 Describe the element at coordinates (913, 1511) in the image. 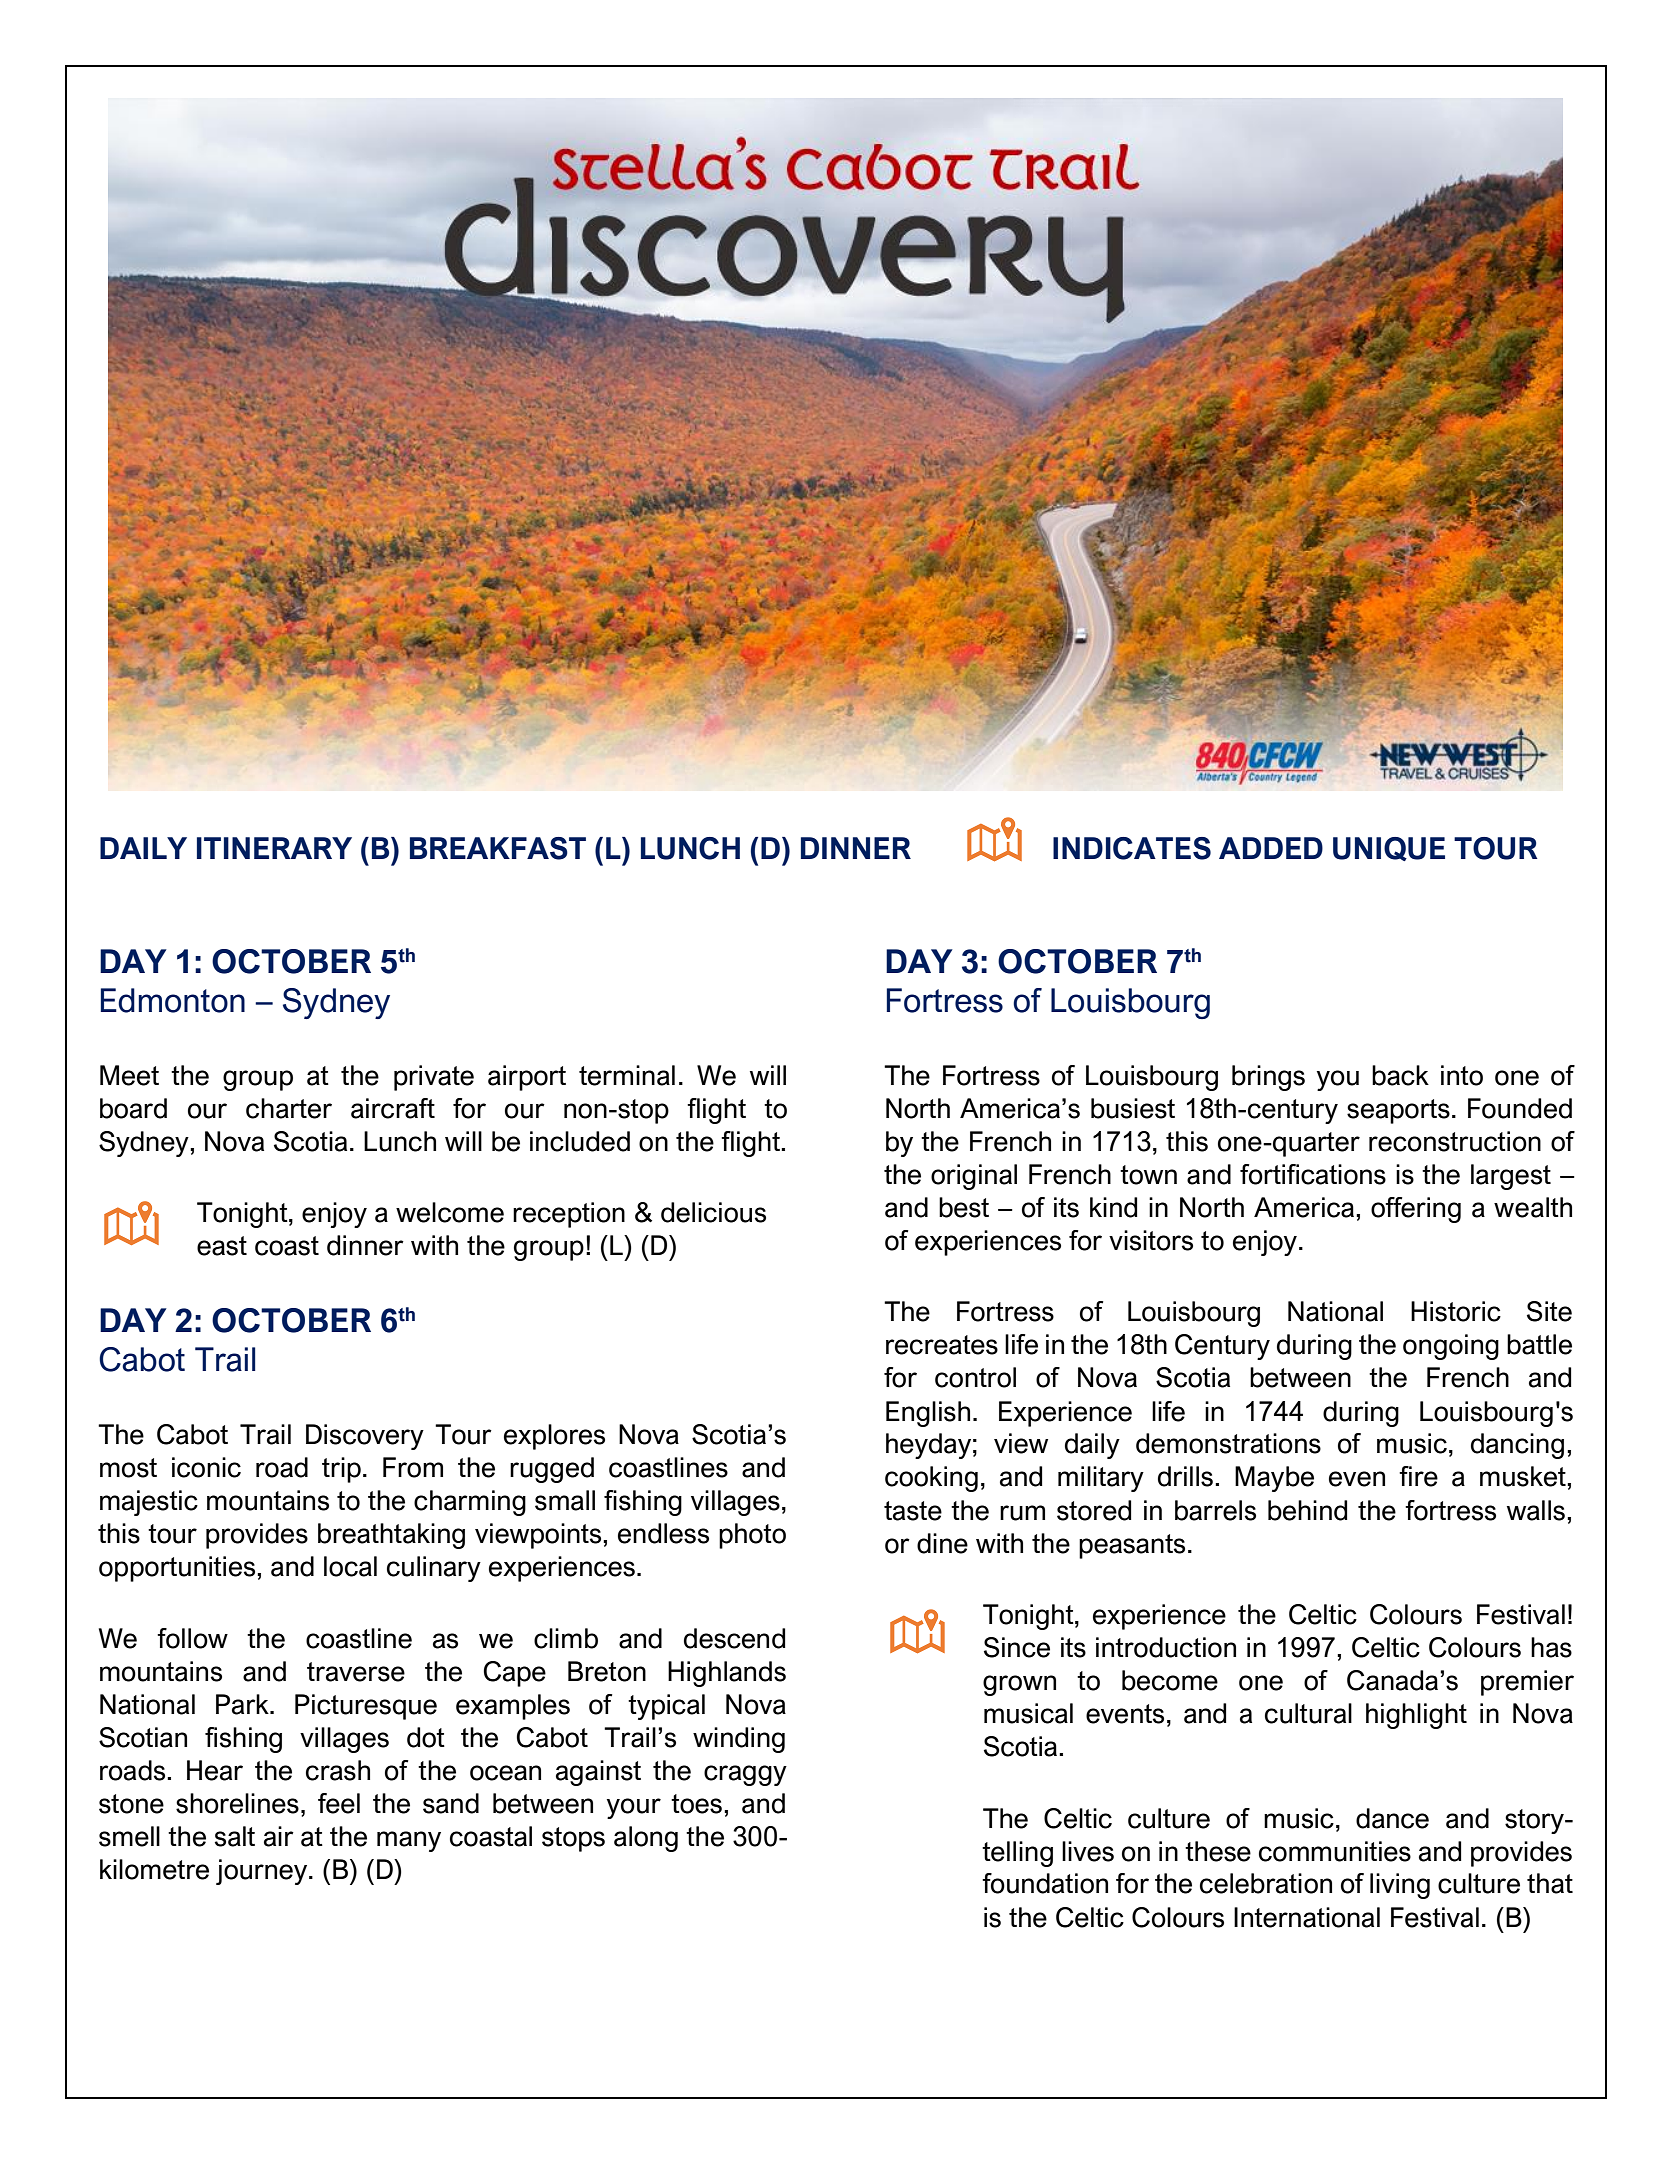

I see `taste` at that location.
